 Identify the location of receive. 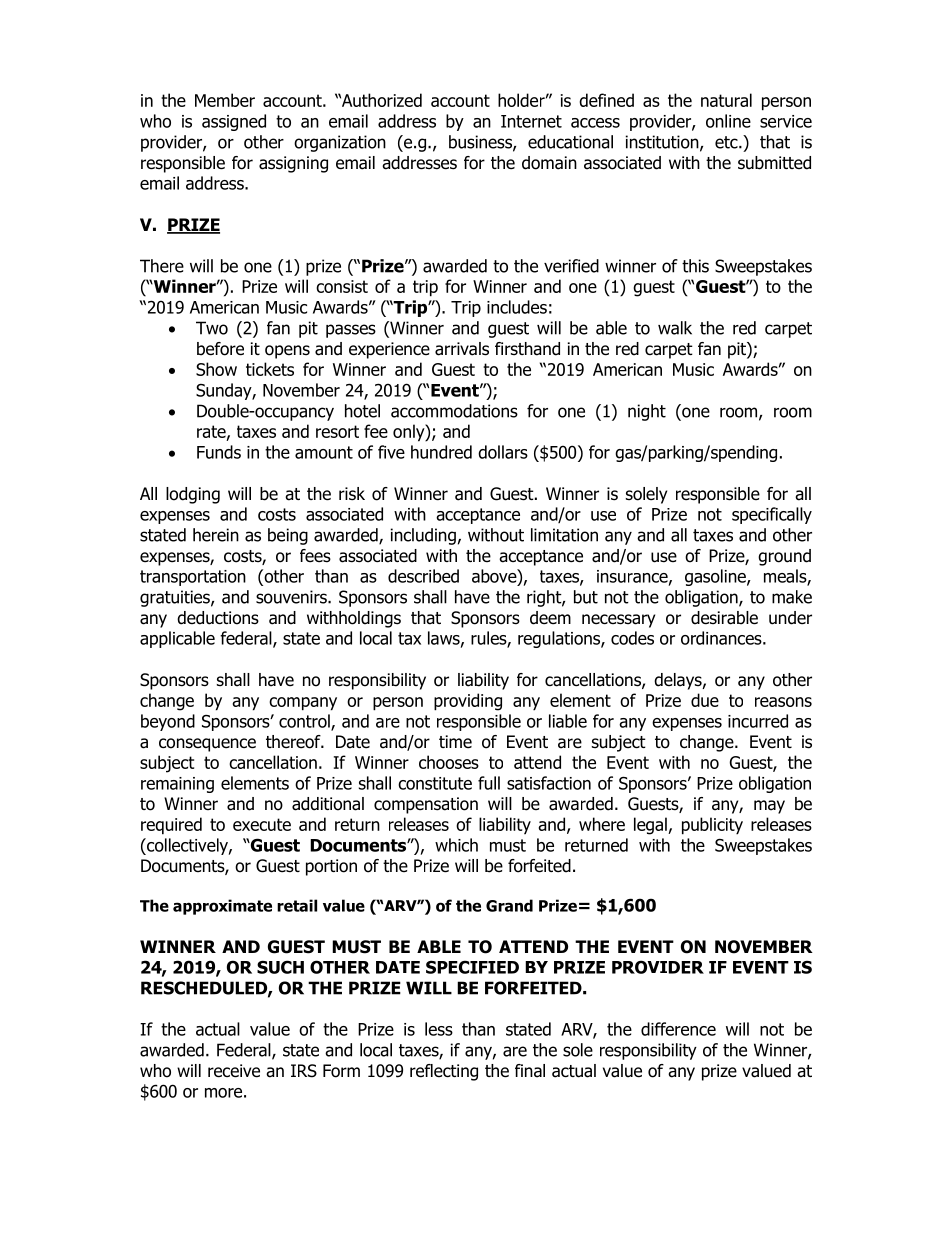
(234, 1071).
